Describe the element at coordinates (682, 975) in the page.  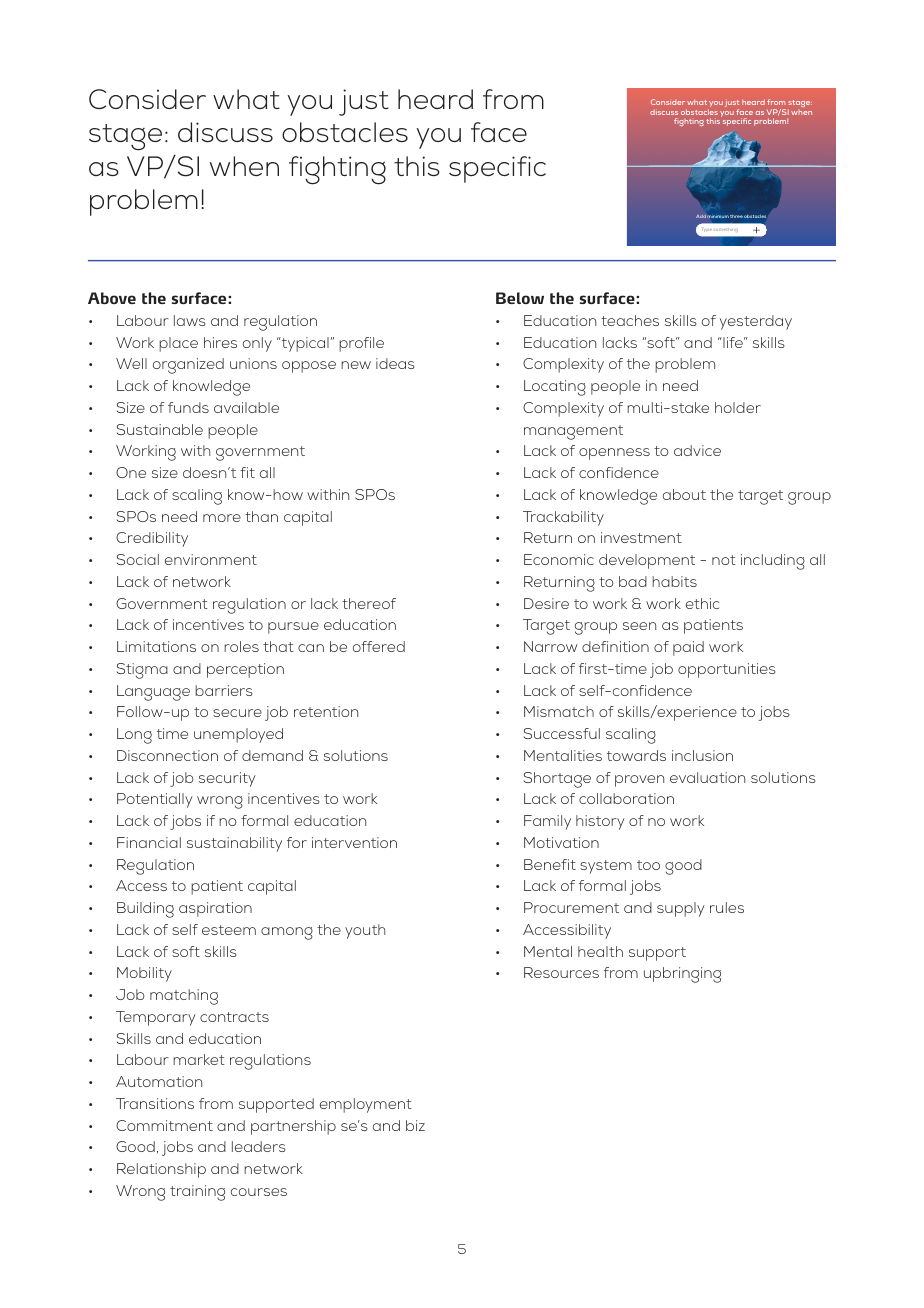
I see `upbringing` at that location.
